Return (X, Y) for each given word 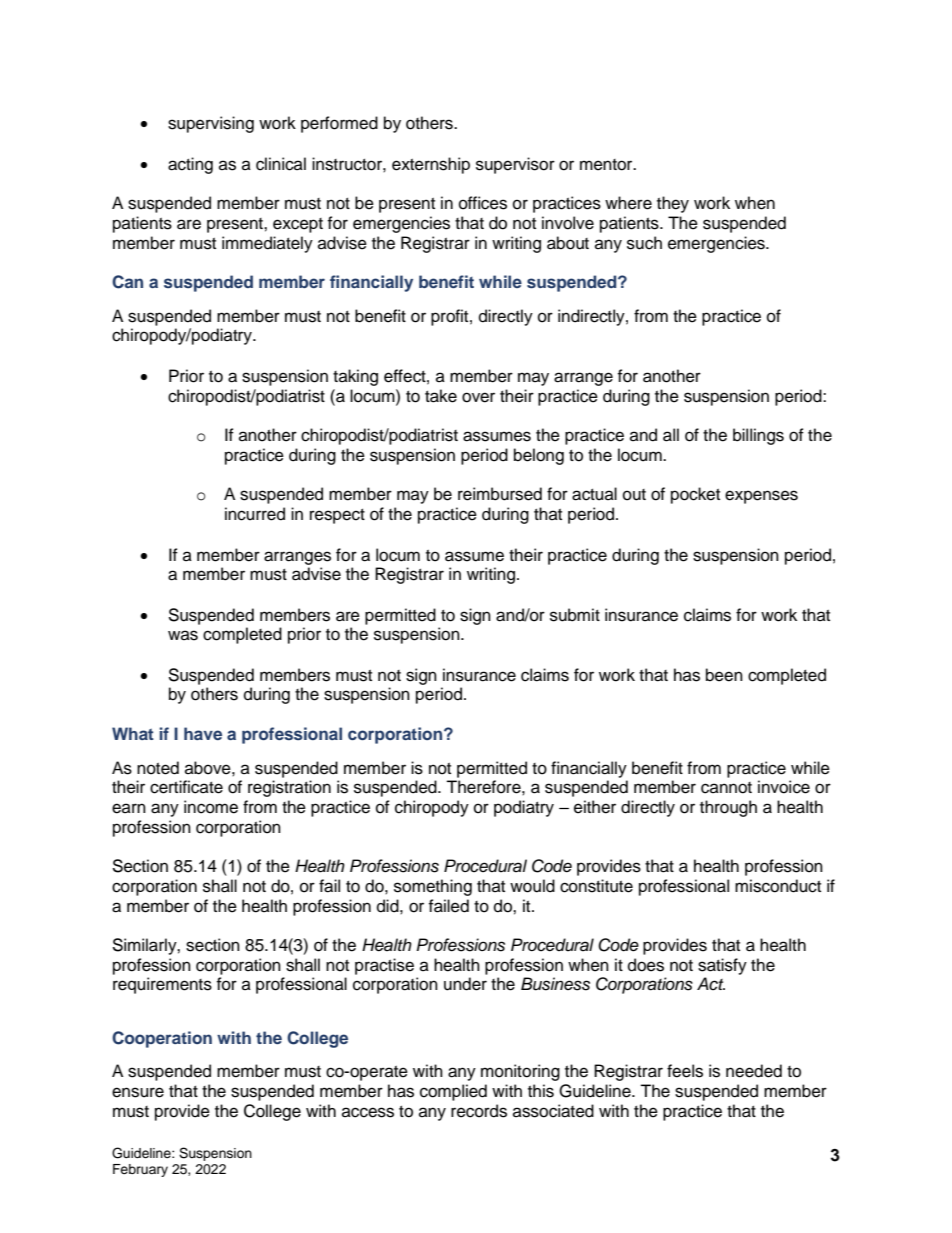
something (433, 887)
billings (758, 436)
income (211, 807)
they (673, 204)
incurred (255, 514)
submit (575, 615)
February (140, 1170)
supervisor (515, 165)
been (724, 675)
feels (685, 1071)
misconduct (778, 886)
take (441, 396)
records (479, 1111)
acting (190, 165)
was (183, 635)
